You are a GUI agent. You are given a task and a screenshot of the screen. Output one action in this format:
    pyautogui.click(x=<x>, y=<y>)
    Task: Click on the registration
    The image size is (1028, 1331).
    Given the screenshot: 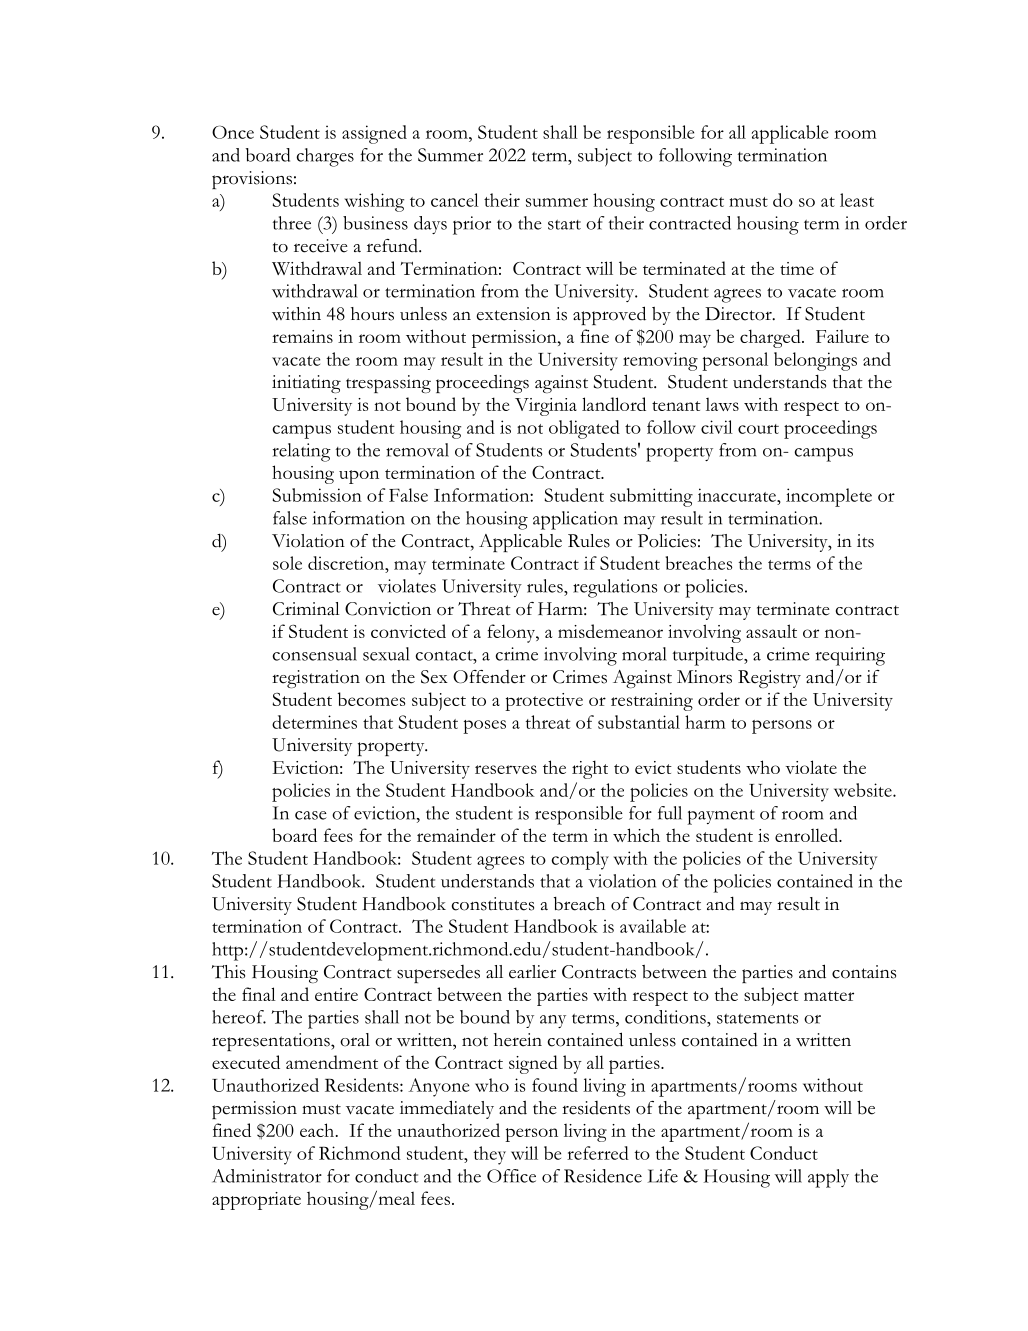 What is the action you would take?
    pyautogui.click(x=316, y=679)
